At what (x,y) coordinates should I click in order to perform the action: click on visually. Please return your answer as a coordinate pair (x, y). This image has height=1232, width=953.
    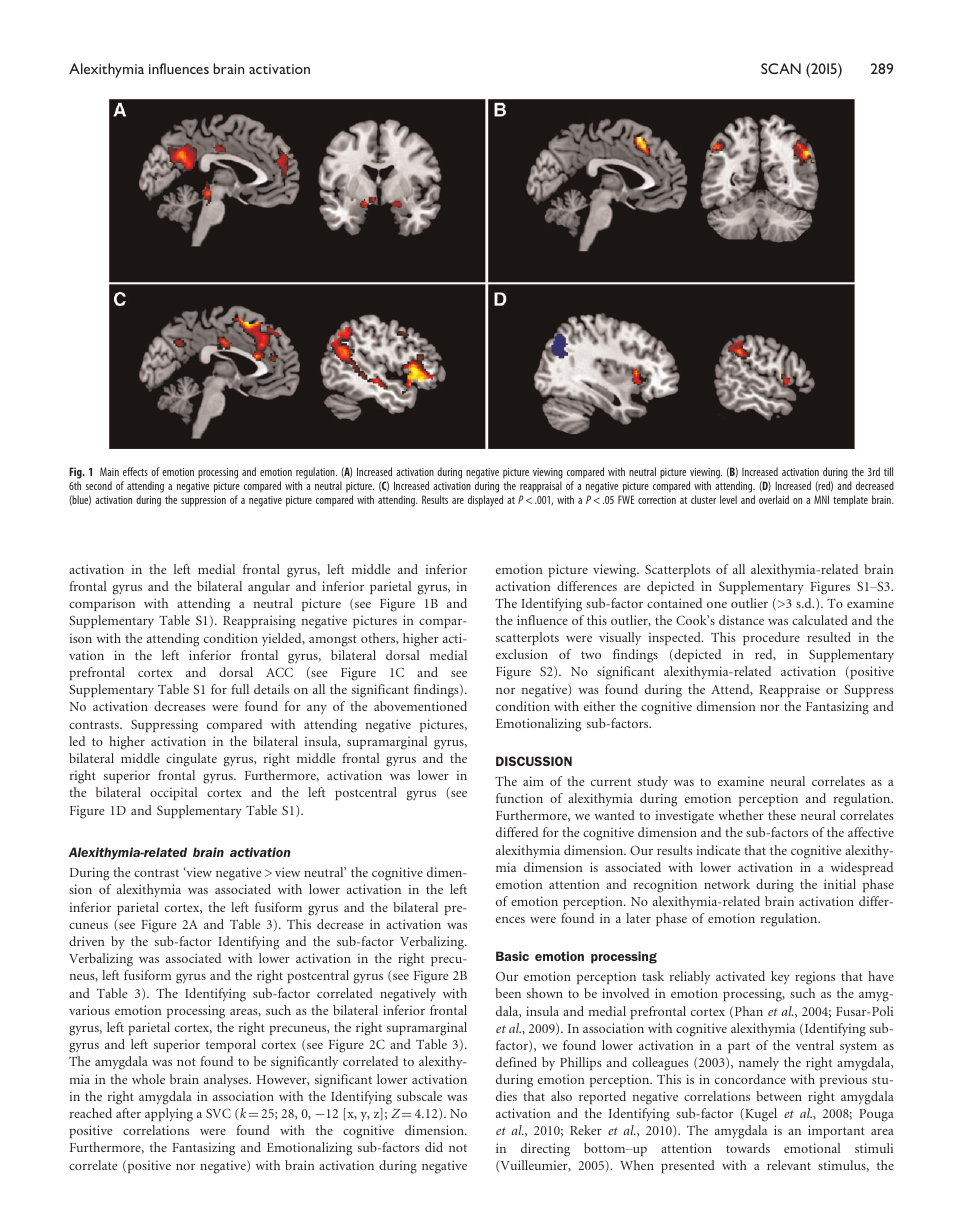
    Looking at the image, I should click on (620, 638).
